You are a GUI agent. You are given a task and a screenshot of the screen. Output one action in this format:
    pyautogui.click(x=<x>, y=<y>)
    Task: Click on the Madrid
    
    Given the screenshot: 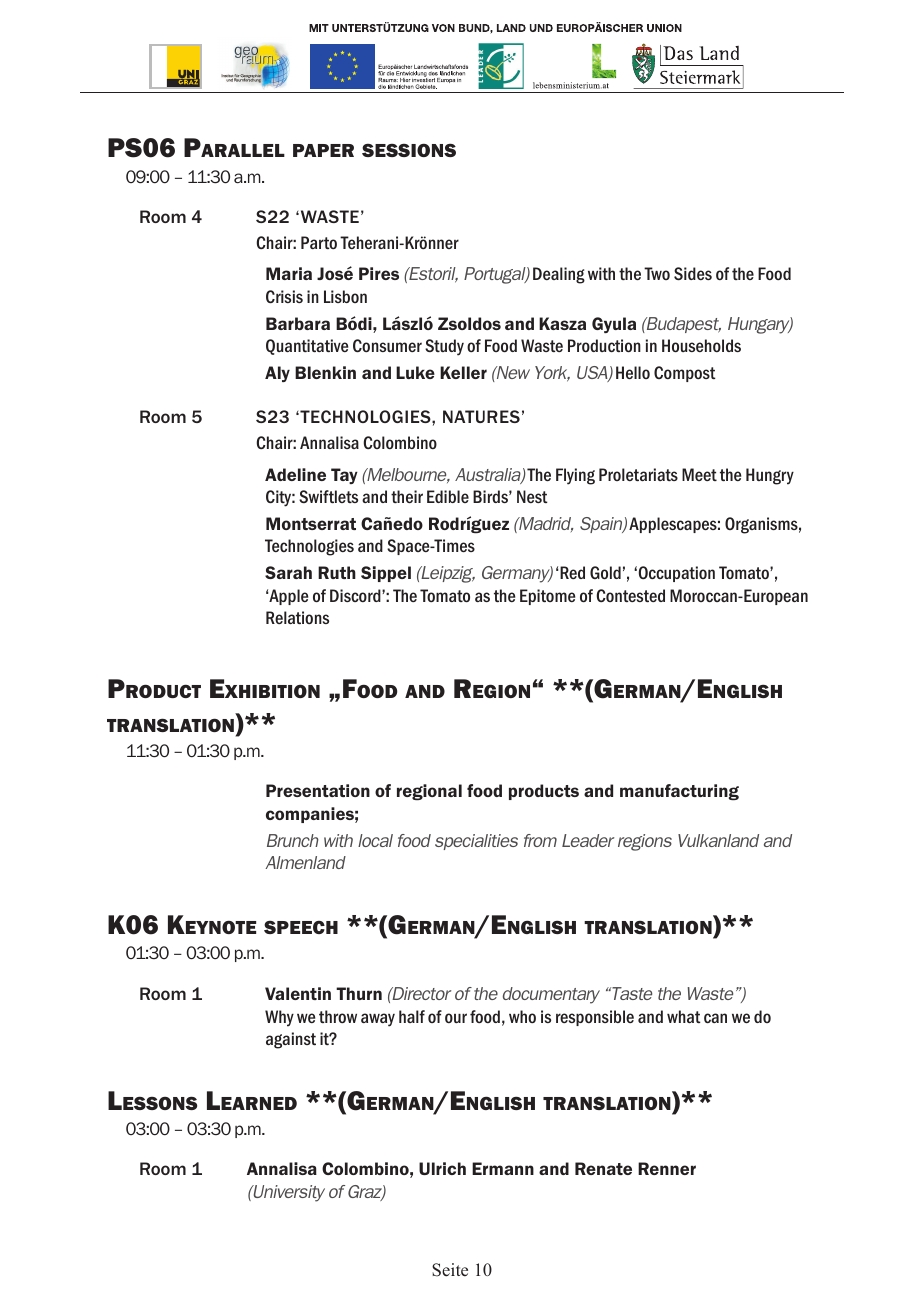 What is the action you would take?
    pyautogui.click(x=545, y=524)
